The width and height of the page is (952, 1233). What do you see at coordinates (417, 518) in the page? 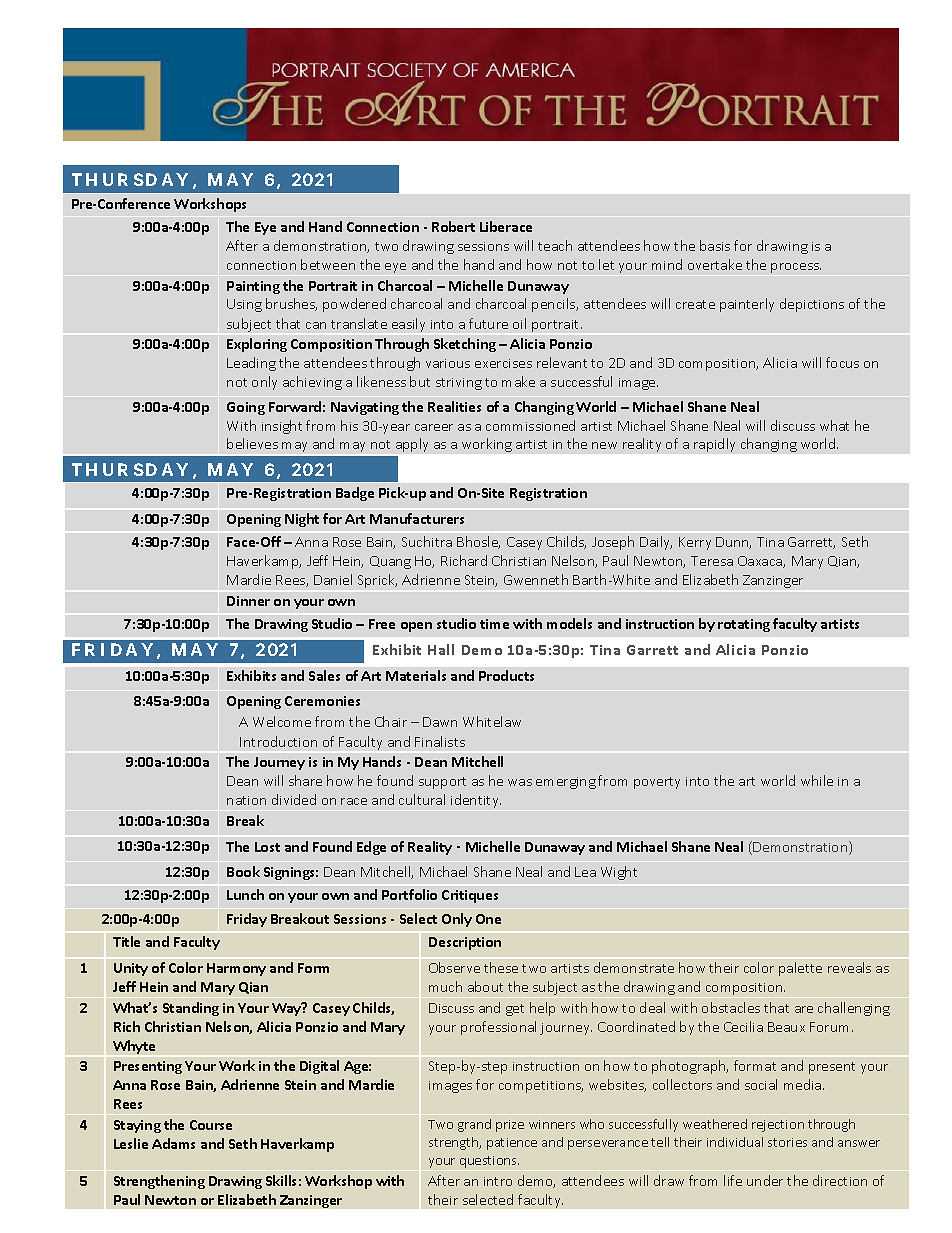
I see `Manufacturers` at bounding box center [417, 518].
